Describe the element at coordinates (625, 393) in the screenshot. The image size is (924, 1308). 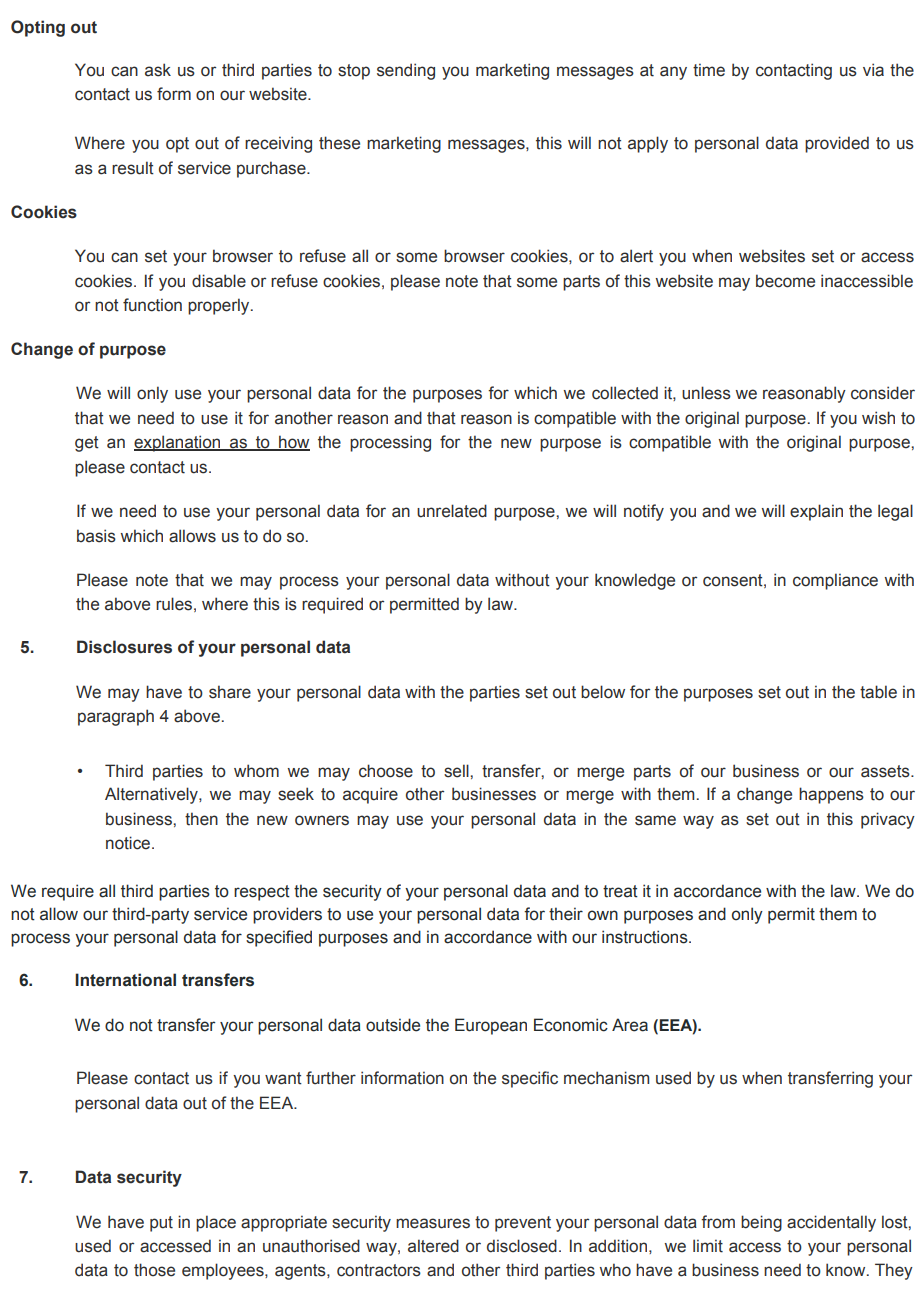
I see `collected` at that location.
